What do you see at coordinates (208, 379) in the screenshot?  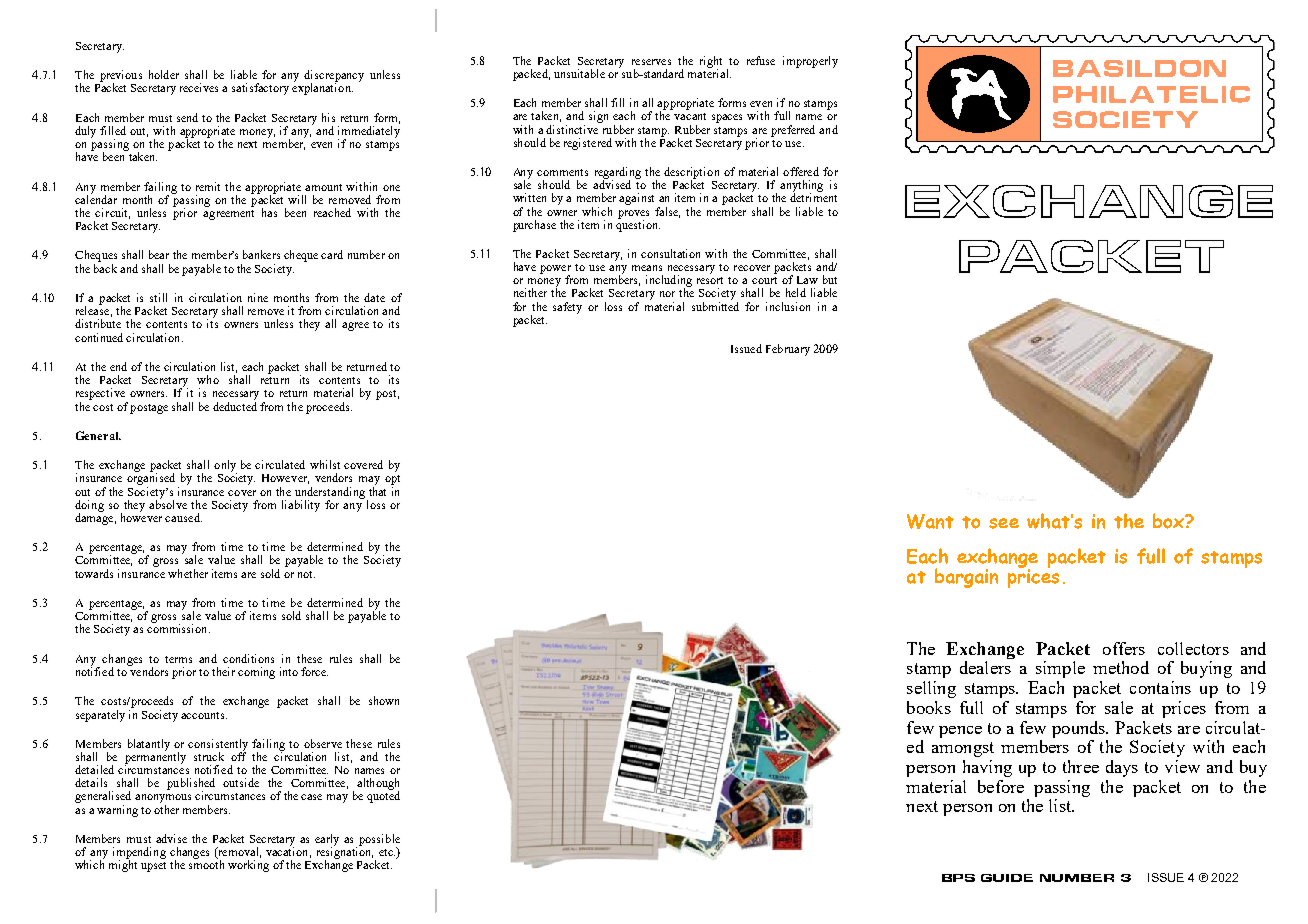 I see `who` at bounding box center [208, 379].
